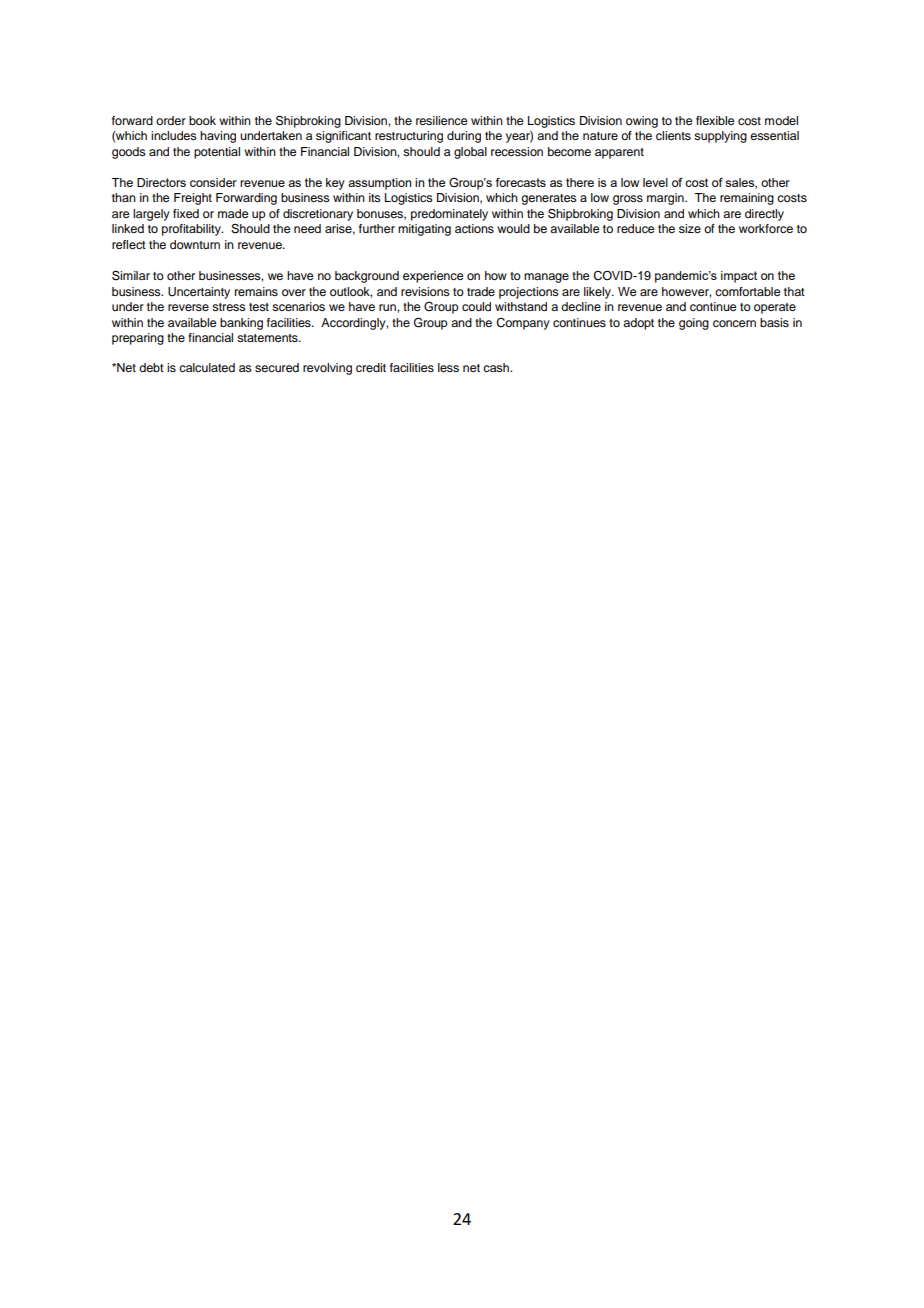  I want to click on consider, so click(213, 182).
